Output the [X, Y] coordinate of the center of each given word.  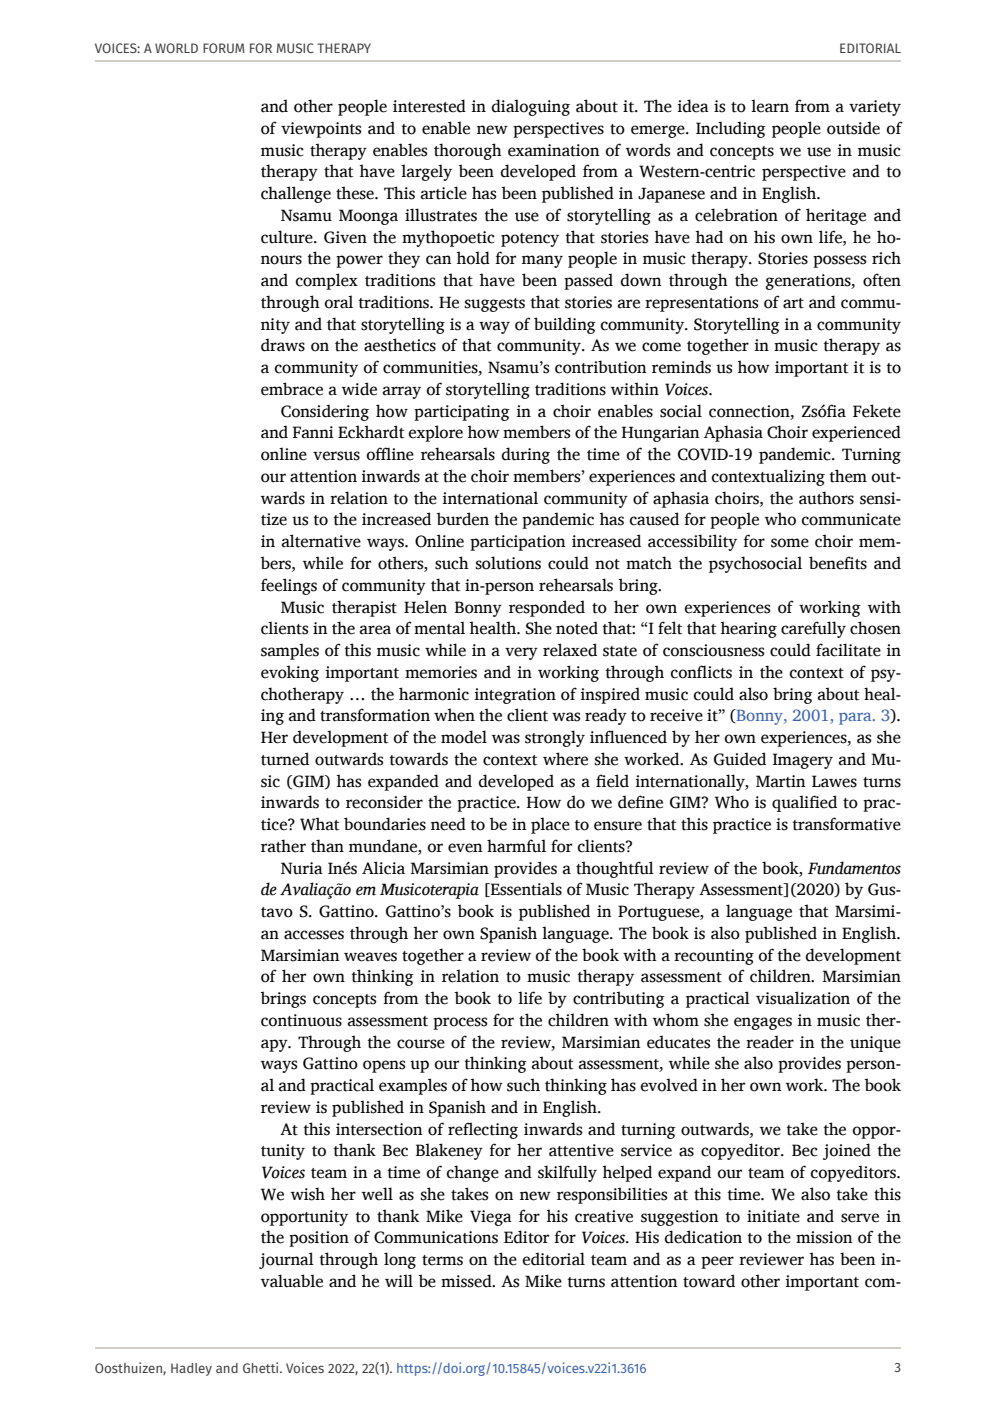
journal [286, 1260]
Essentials [525, 889]
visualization [803, 998]
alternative [321, 541]
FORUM [224, 48]
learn [770, 106]
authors [826, 498]
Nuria [302, 868]
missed [467, 1281]
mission [824, 1237]
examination [554, 150]
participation [518, 543]
